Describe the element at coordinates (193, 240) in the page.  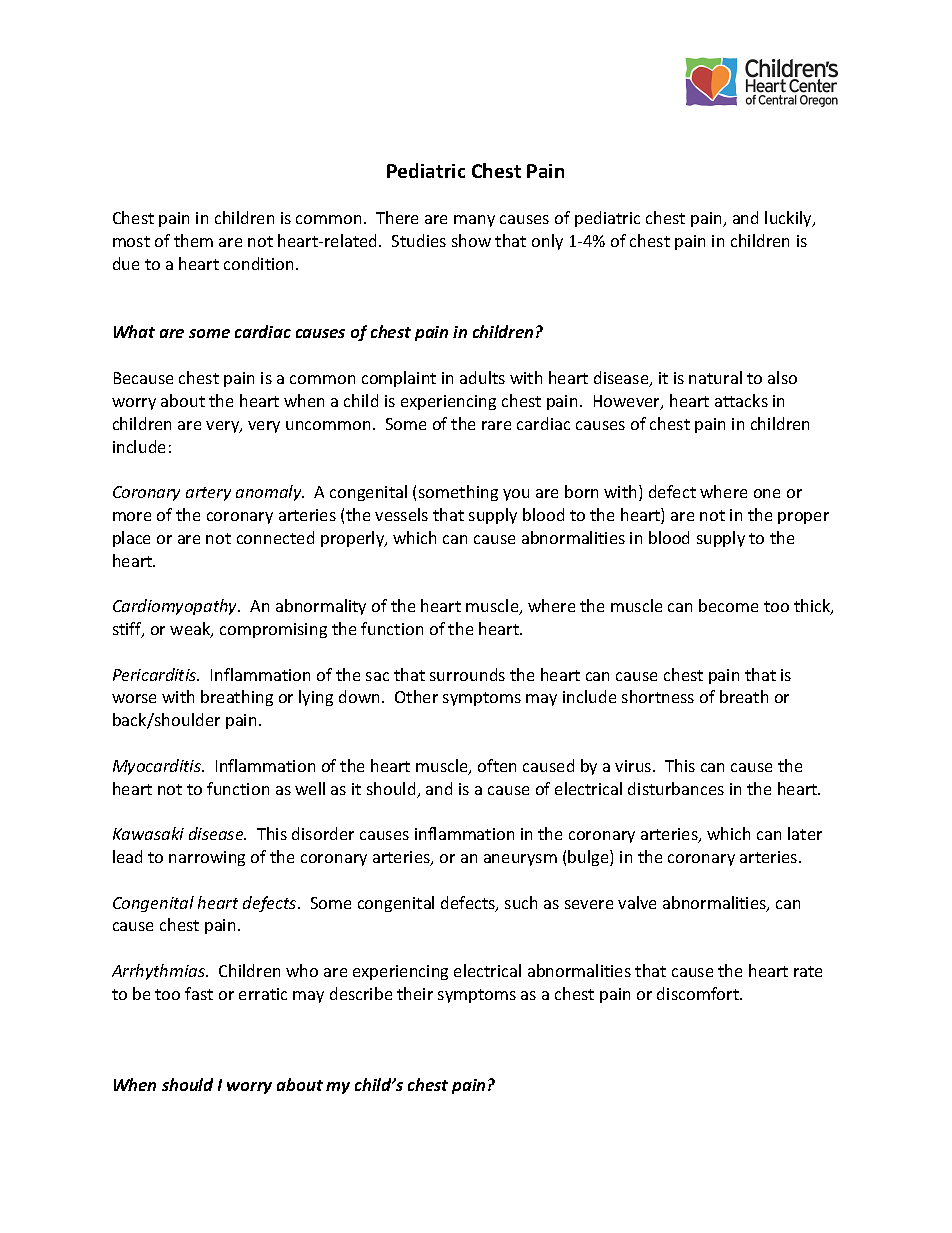
I see `them` at that location.
